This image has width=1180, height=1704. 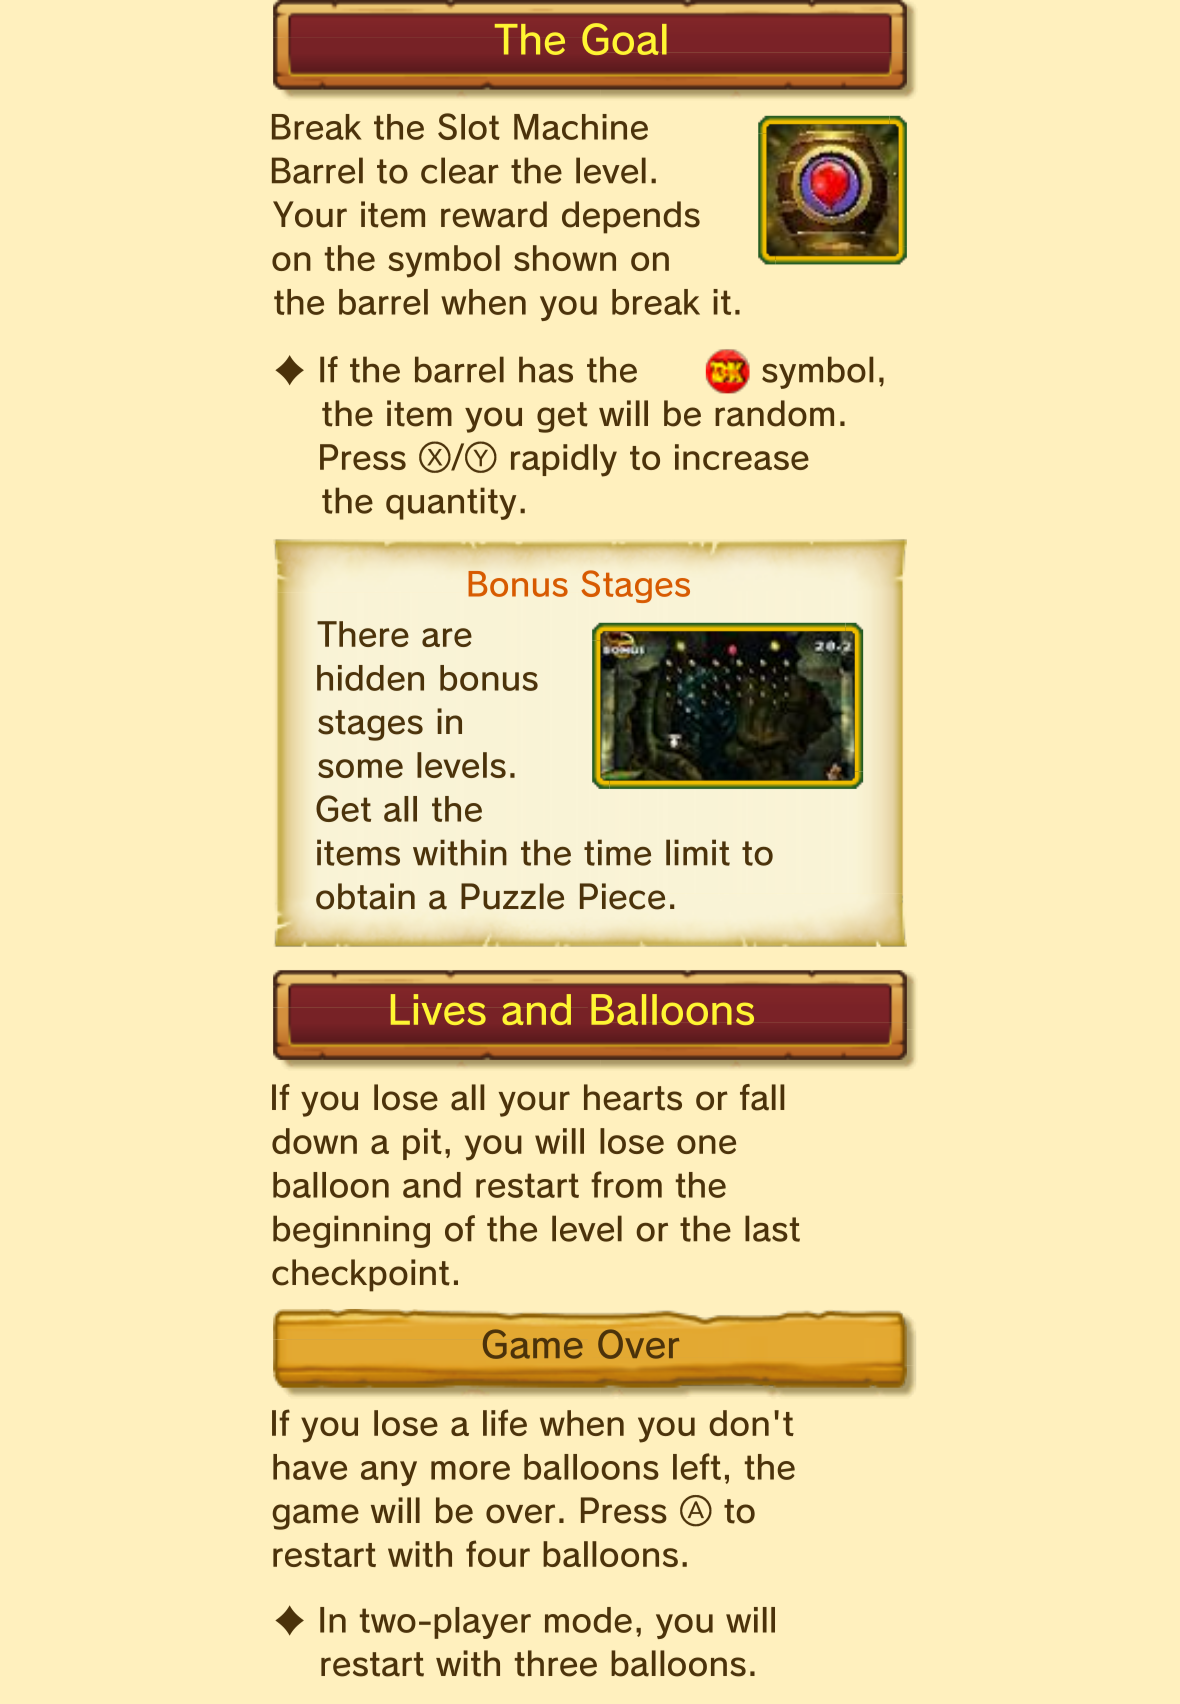 I want to click on one, so click(x=706, y=1144).
